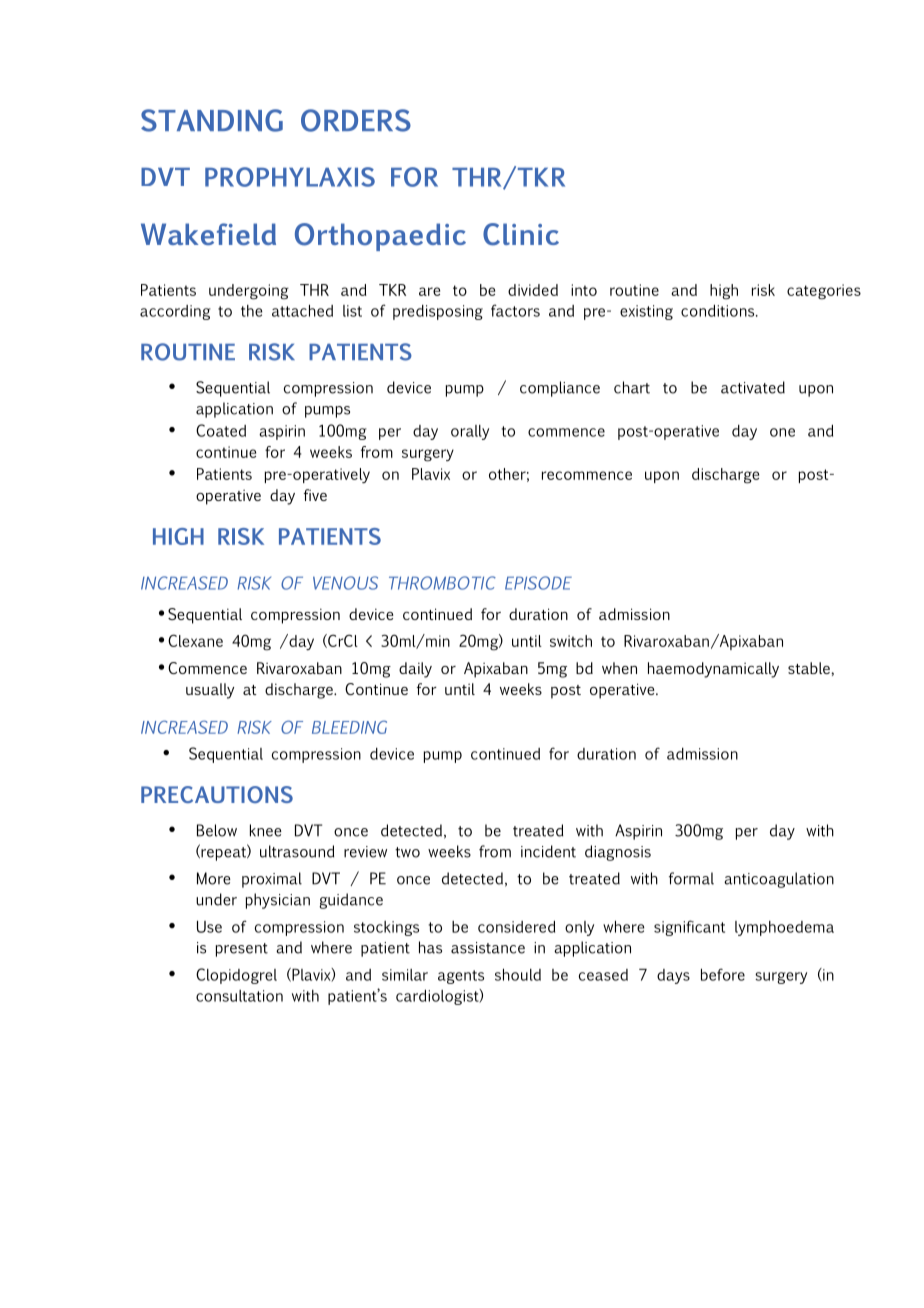  Describe the element at coordinates (236, 976) in the document. I see `Clopidogrel` at that location.
